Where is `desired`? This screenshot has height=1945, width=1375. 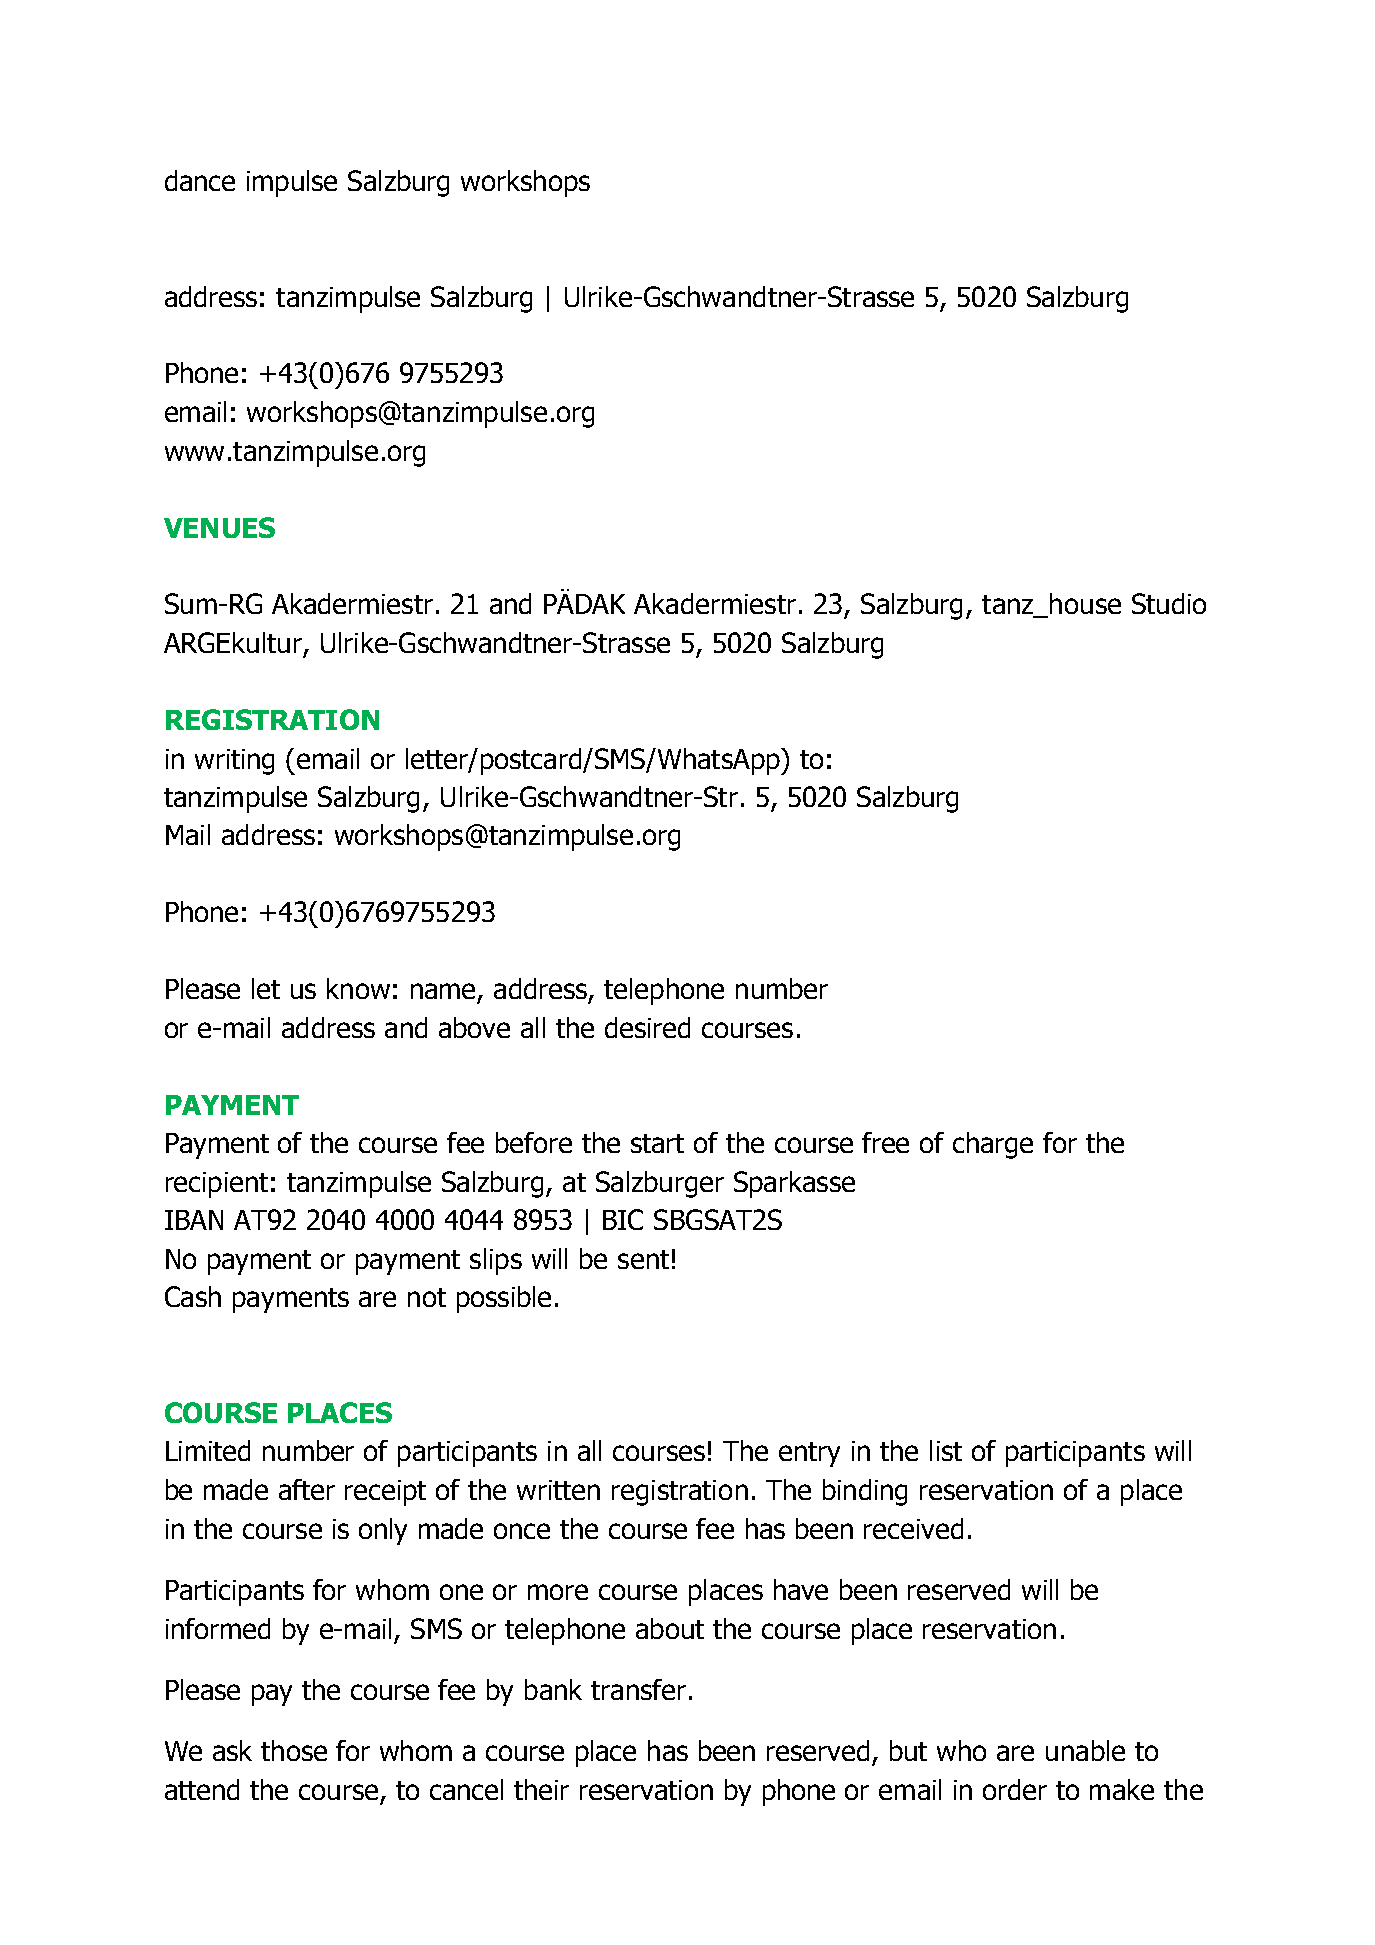 desired is located at coordinates (647, 1027).
